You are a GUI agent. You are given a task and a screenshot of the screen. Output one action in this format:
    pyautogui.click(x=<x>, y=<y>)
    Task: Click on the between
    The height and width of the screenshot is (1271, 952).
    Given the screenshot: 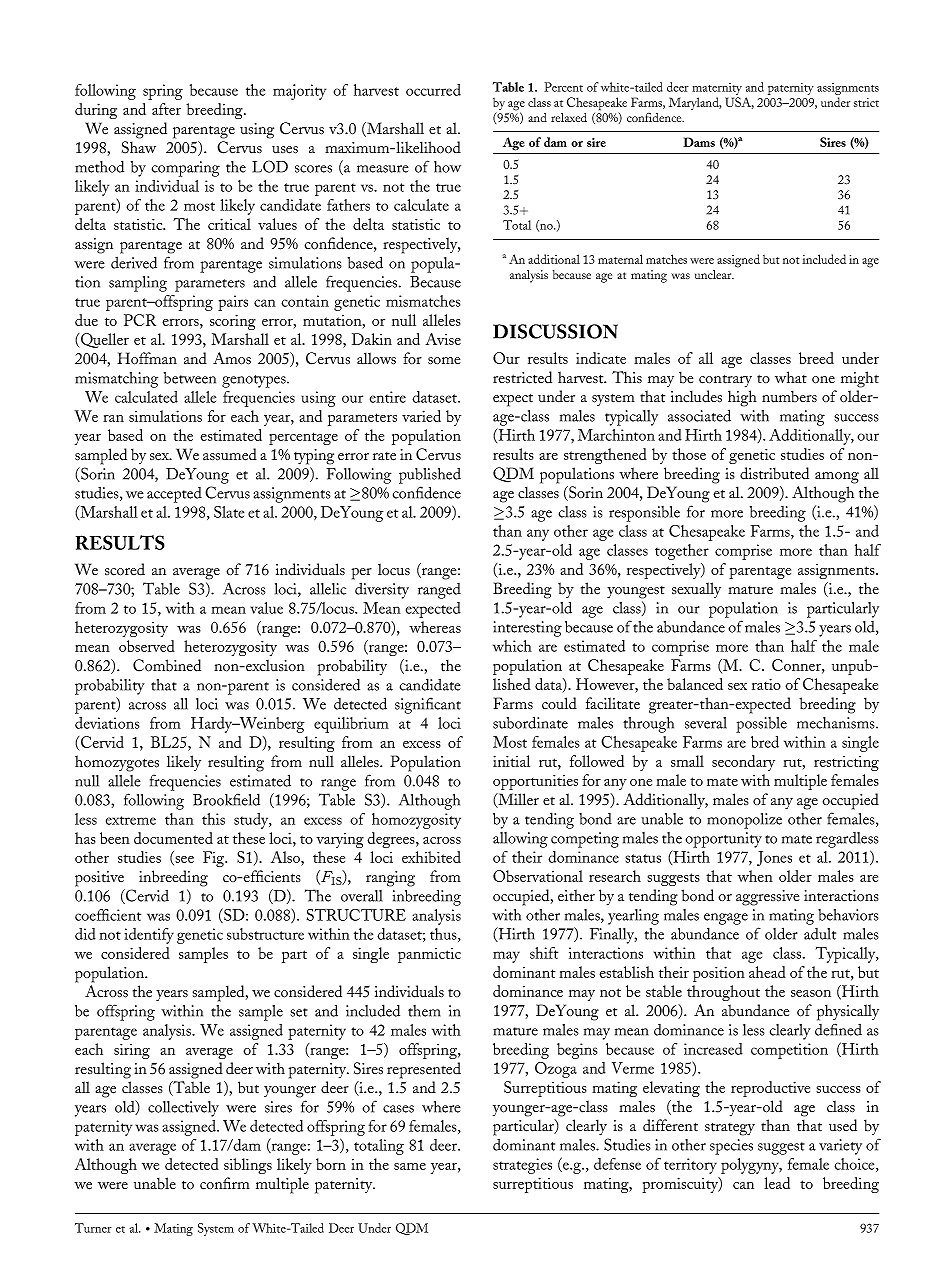 What is the action you would take?
    pyautogui.click(x=190, y=378)
